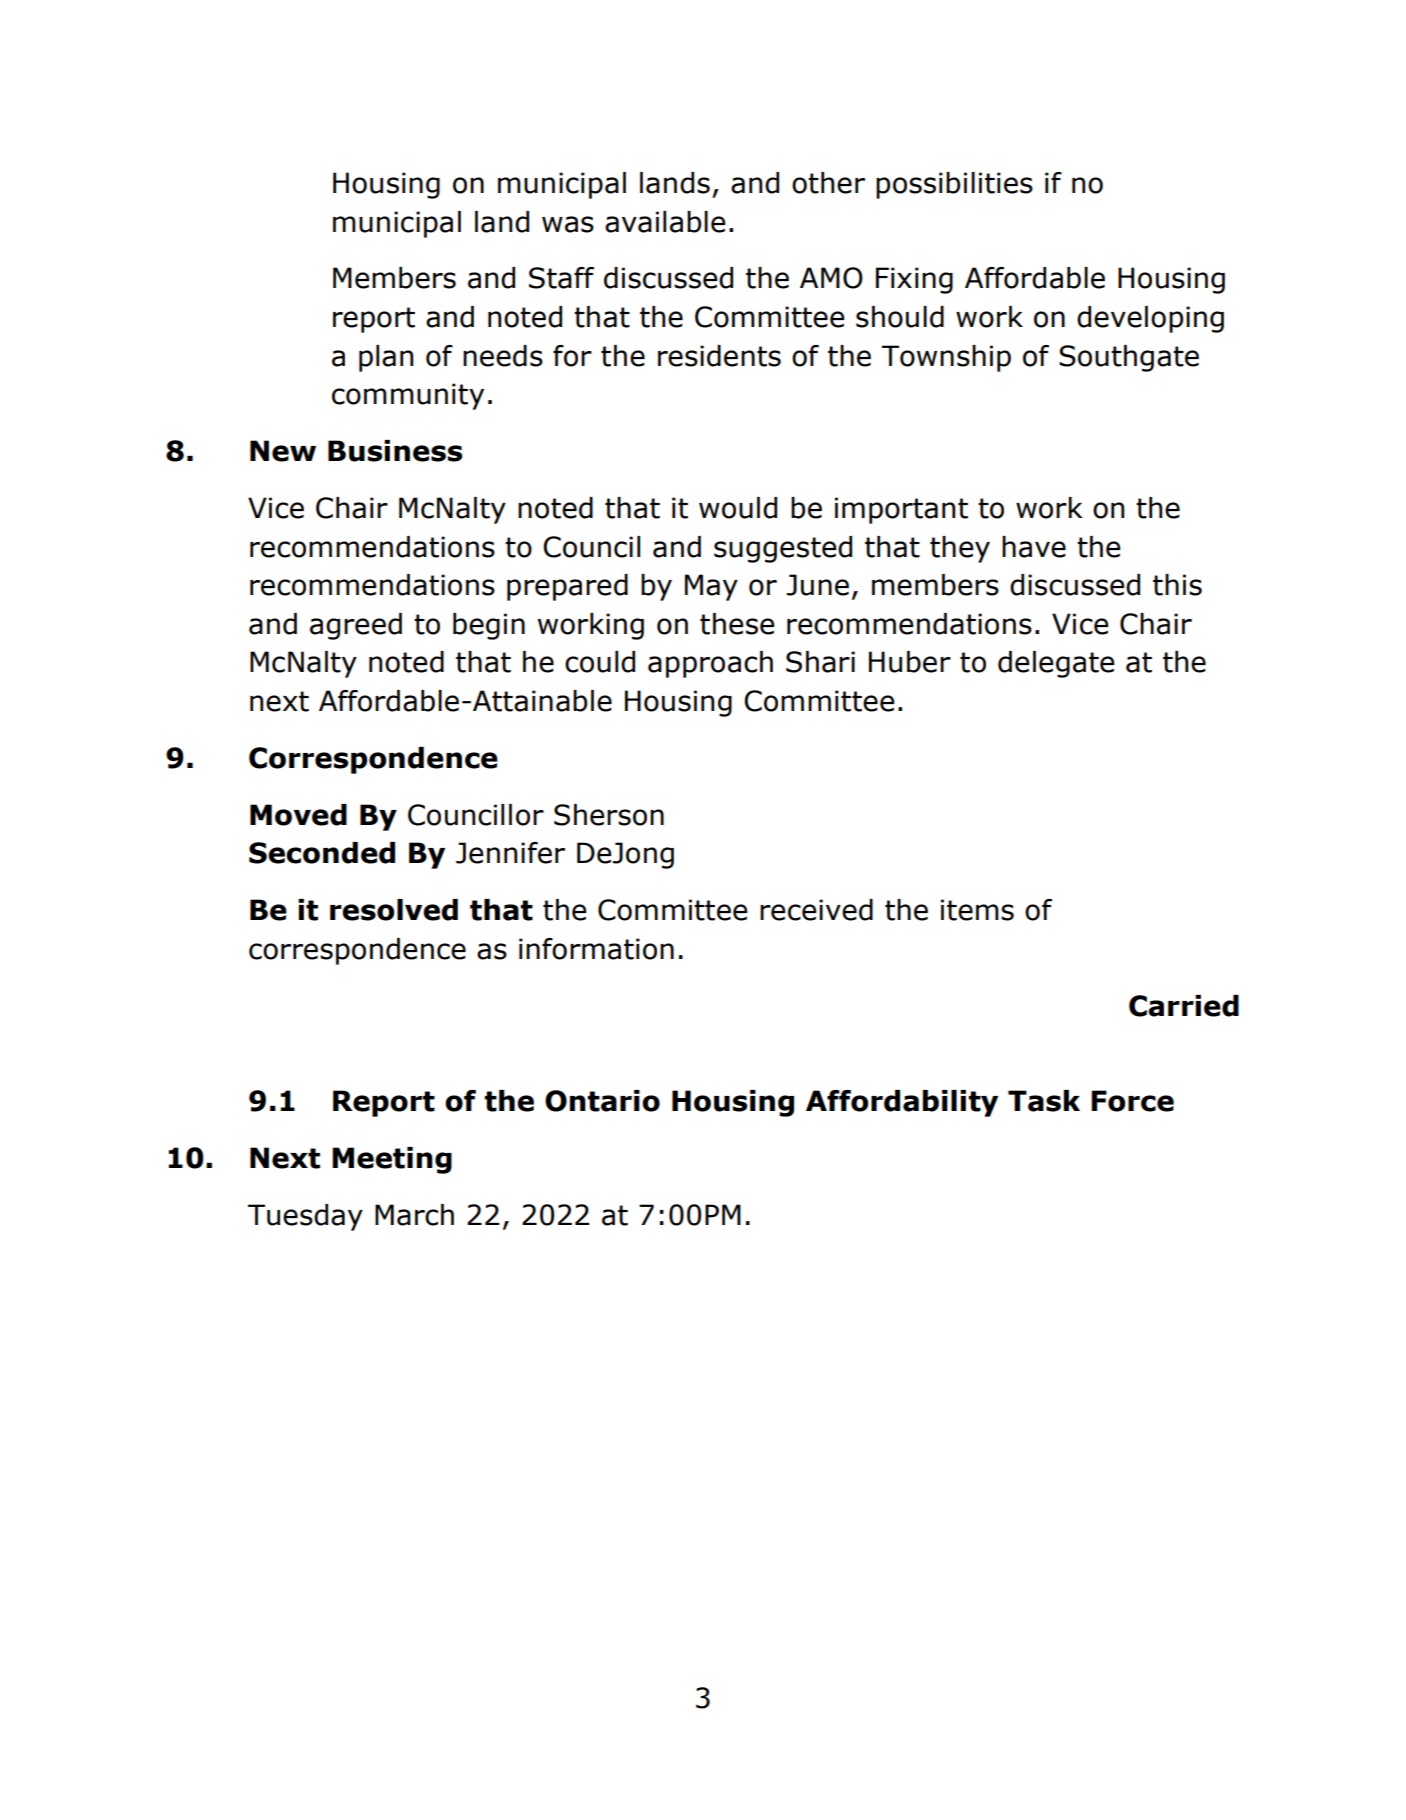  Describe the element at coordinates (392, 1160) in the screenshot. I see `Meeting` at that location.
